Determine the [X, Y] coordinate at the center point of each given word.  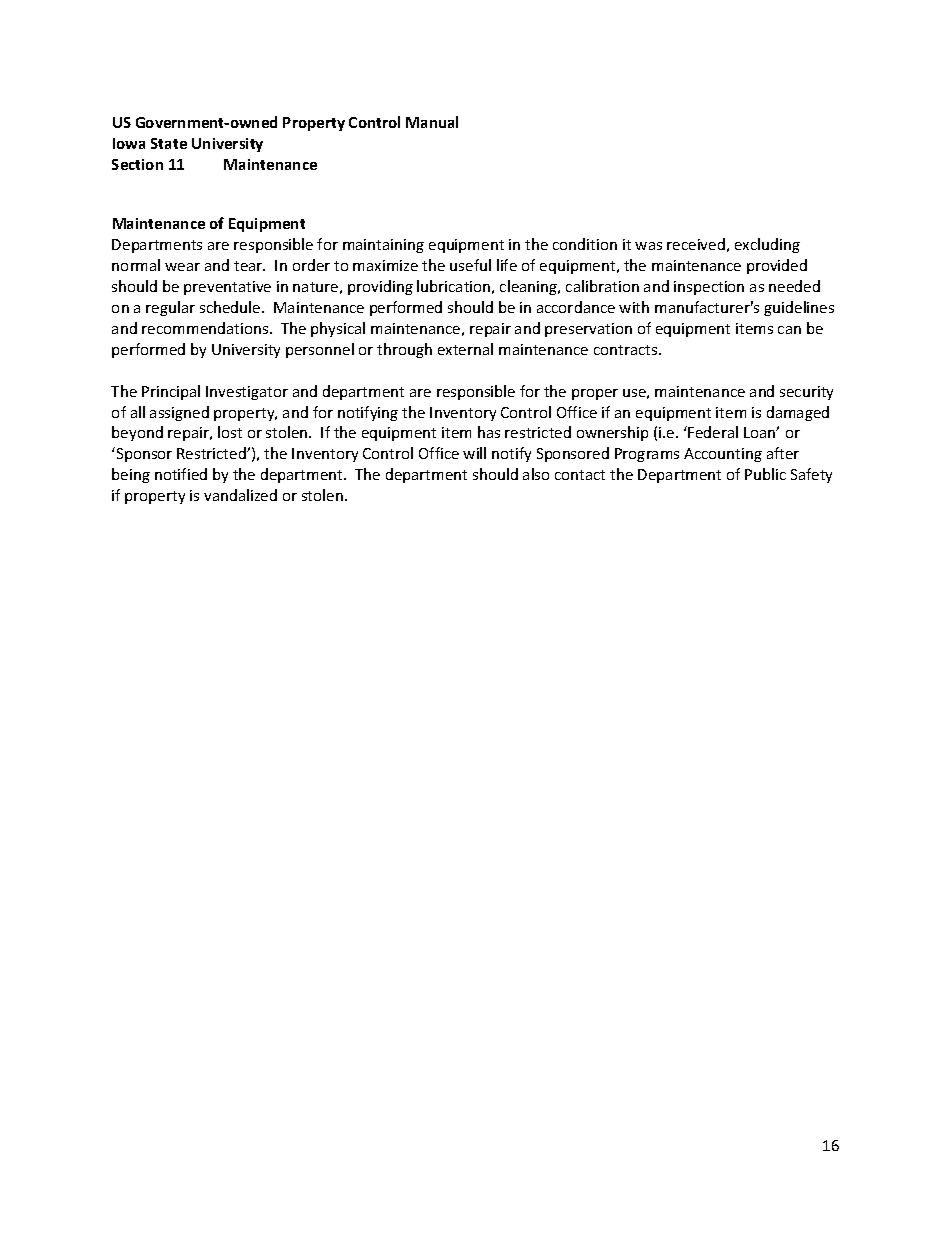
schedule [231, 307]
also [536, 474]
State [169, 143]
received [696, 244]
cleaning [530, 287]
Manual [432, 122]
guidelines [799, 308]
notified [181, 474]
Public [765, 474]
